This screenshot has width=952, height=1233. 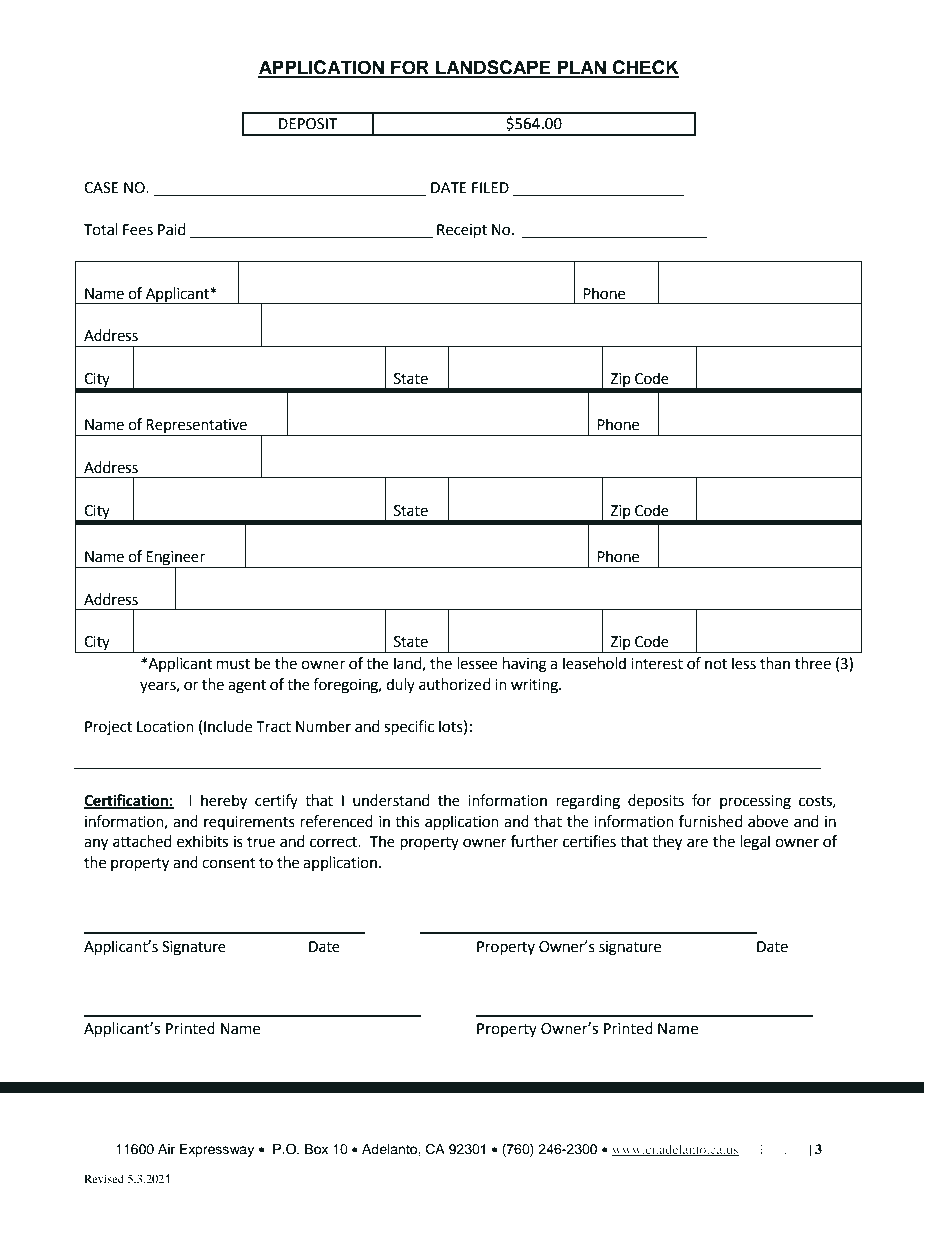 I want to click on not, so click(x=716, y=664).
